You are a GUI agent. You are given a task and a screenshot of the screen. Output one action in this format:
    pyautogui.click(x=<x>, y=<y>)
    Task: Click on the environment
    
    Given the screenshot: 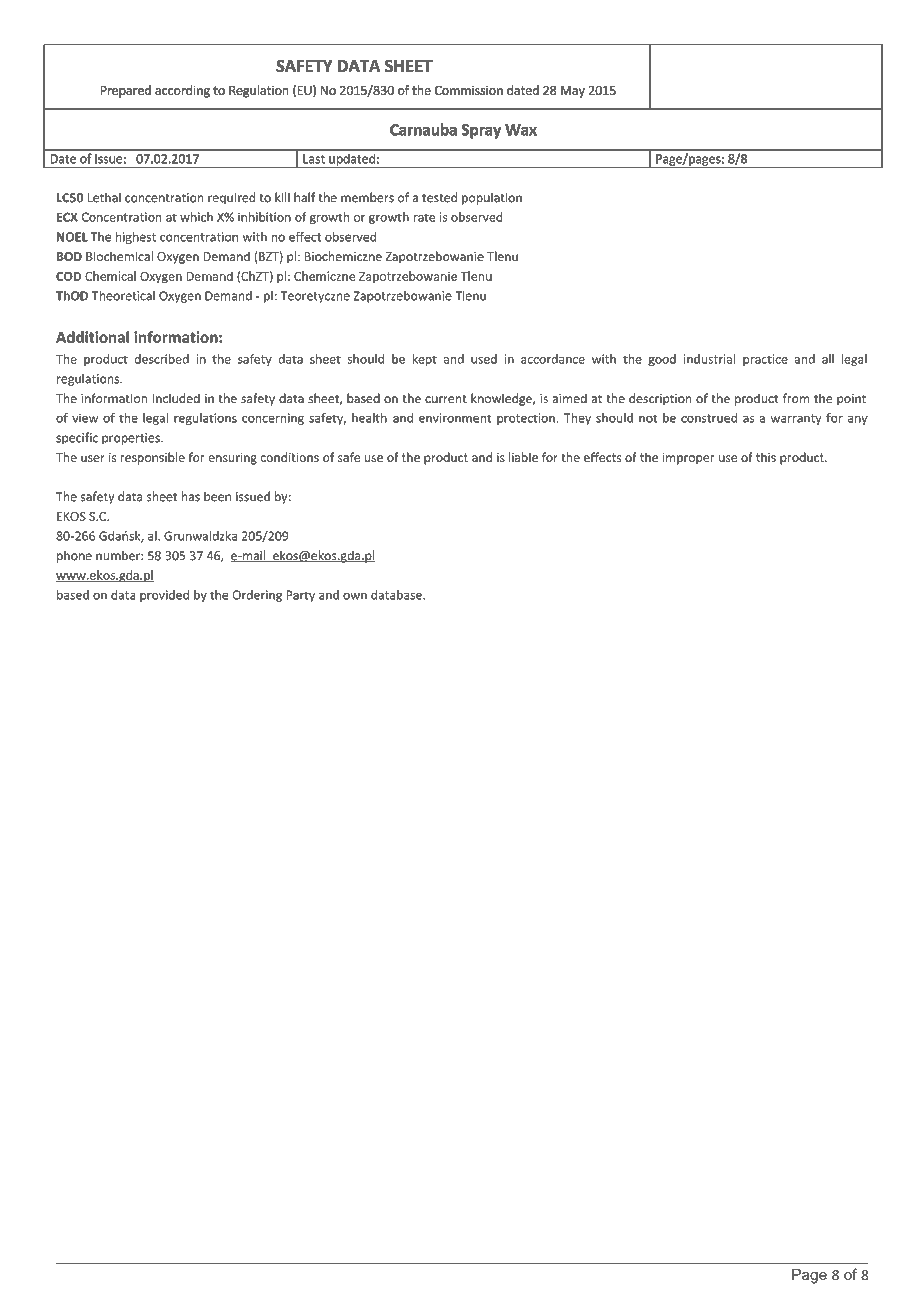 What is the action you would take?
    pyautogui.click(x=455, y=418)
